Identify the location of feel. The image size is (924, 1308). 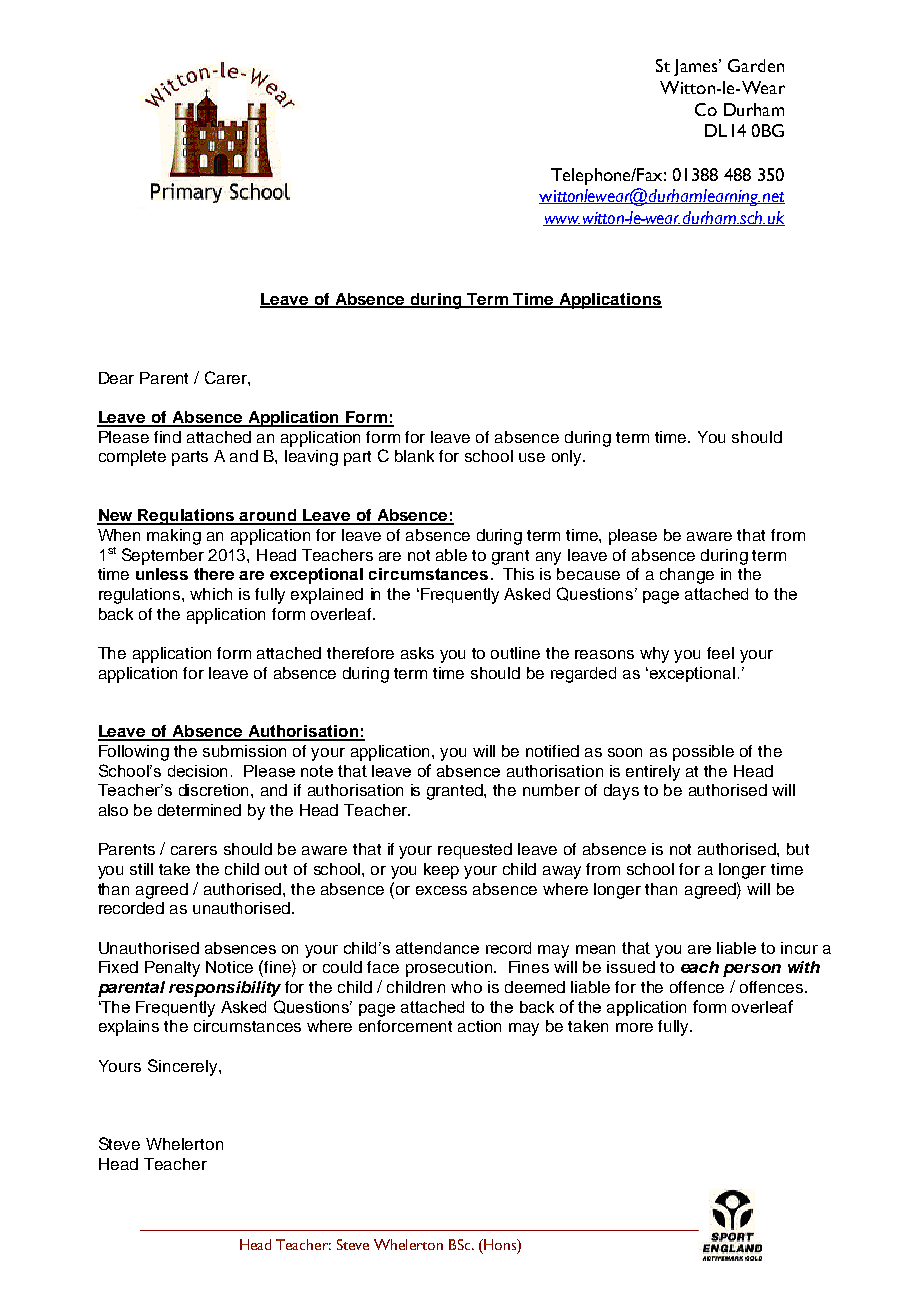
(720, 653).
